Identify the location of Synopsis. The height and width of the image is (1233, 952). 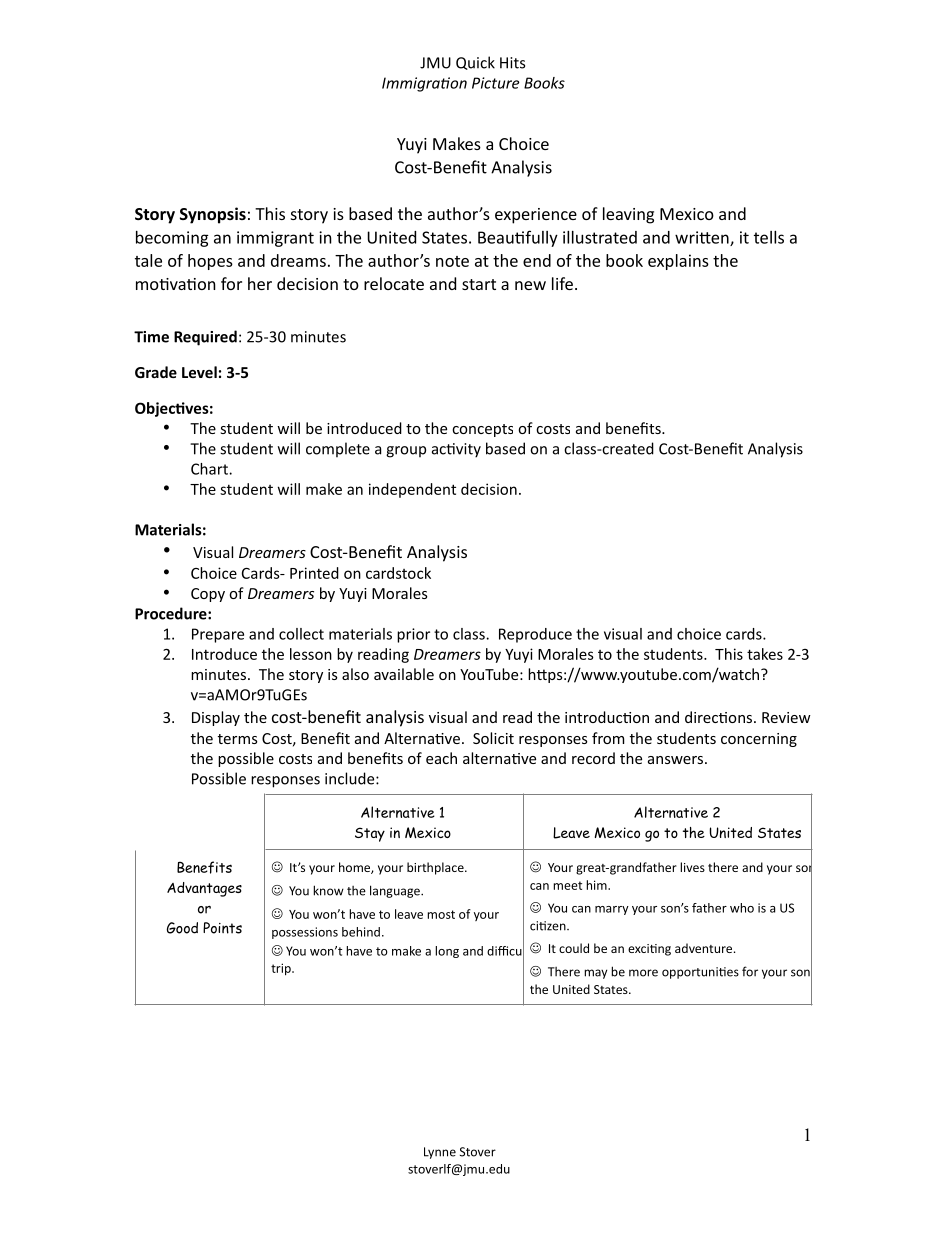
(213, 215).
